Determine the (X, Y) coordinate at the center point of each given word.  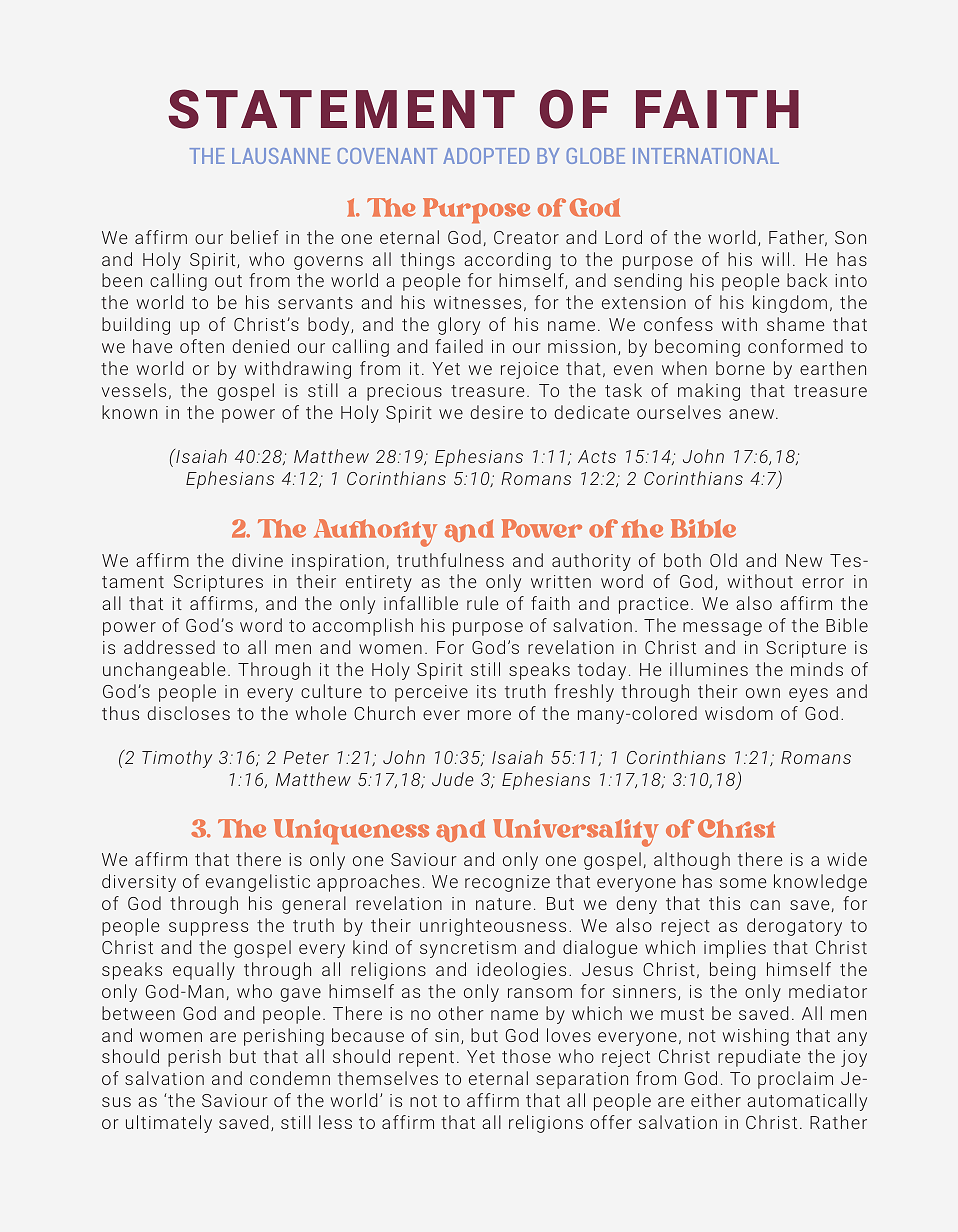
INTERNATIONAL (706, 156)
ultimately (169, 1124)
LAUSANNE (281, 156)
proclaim (795, 1080)
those (526, 1056)
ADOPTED (486, 156)
